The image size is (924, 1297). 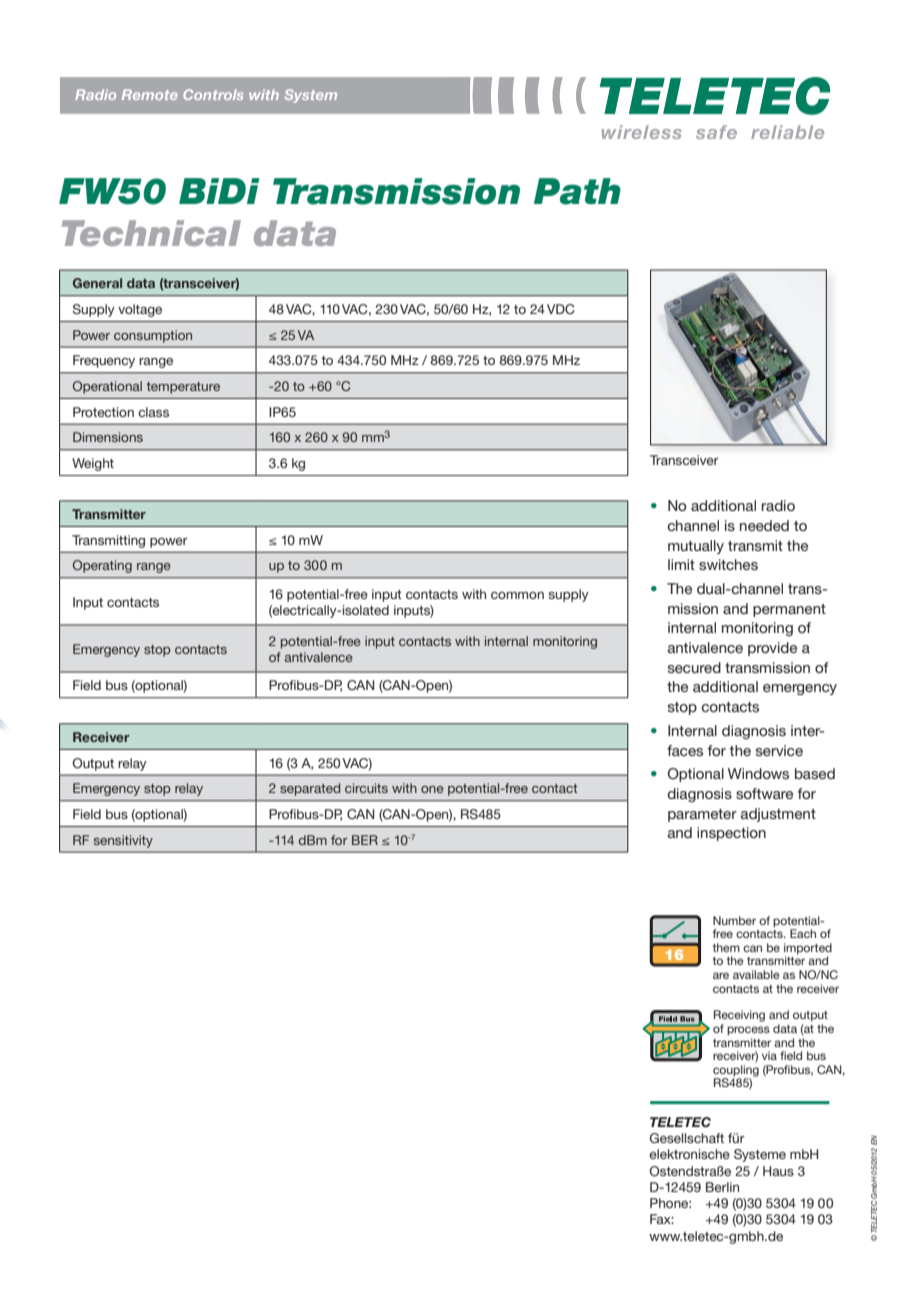 I want to click on needed, so click(x=764, y=525).
